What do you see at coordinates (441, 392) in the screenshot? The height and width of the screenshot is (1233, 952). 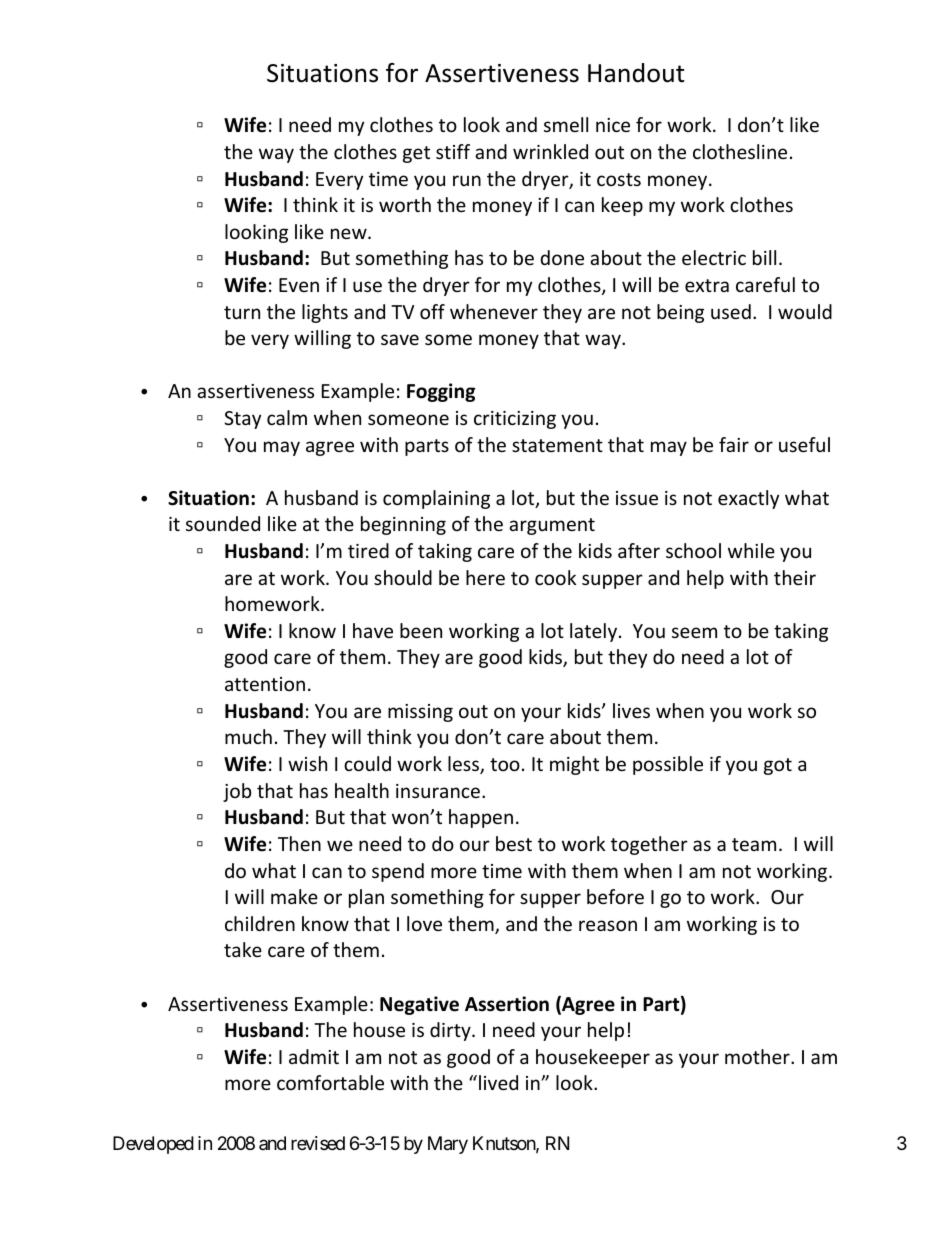 I see `Fogging` at bounding box center [441, 392].
